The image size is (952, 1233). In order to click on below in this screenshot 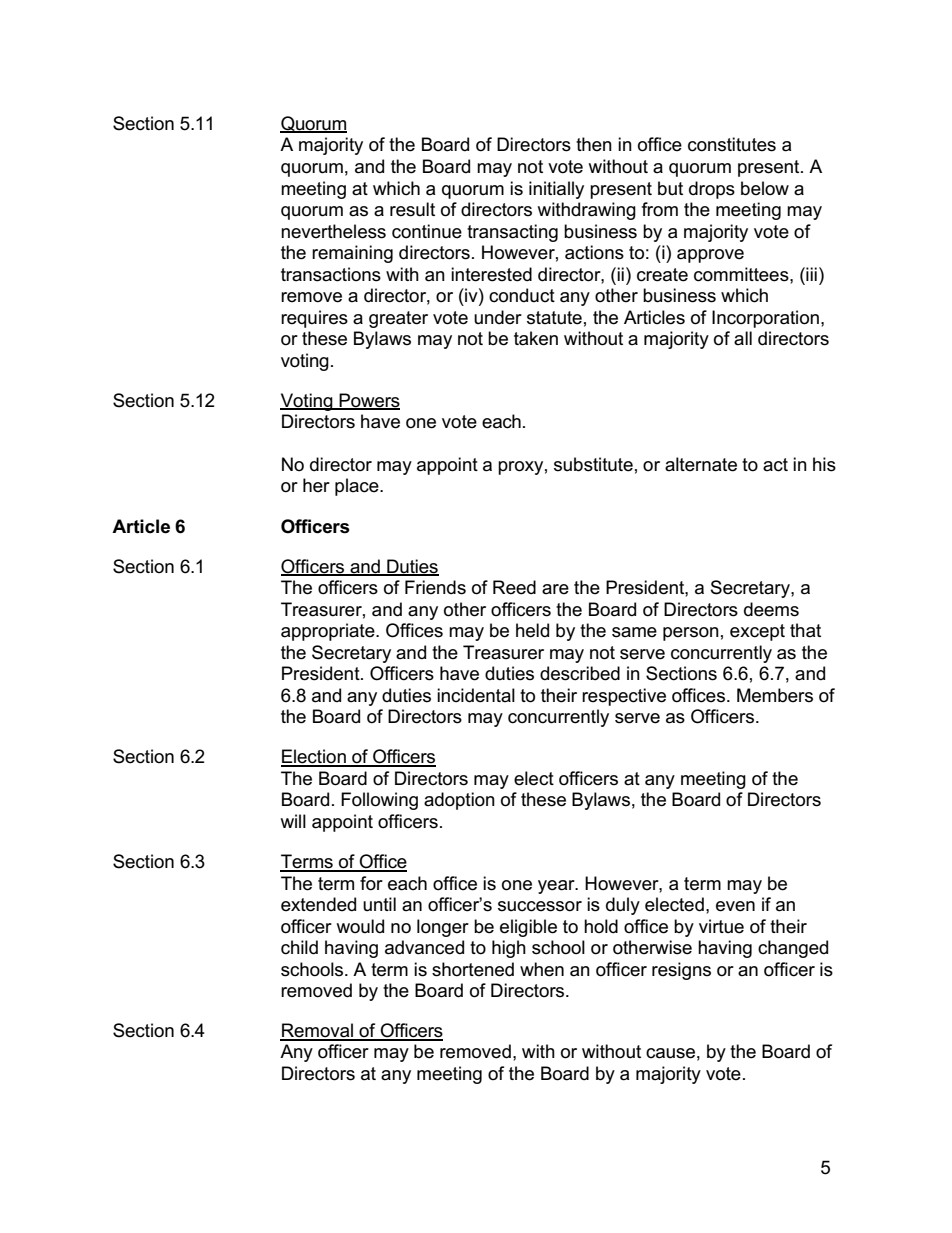, I will do `click(765, 188)`.
